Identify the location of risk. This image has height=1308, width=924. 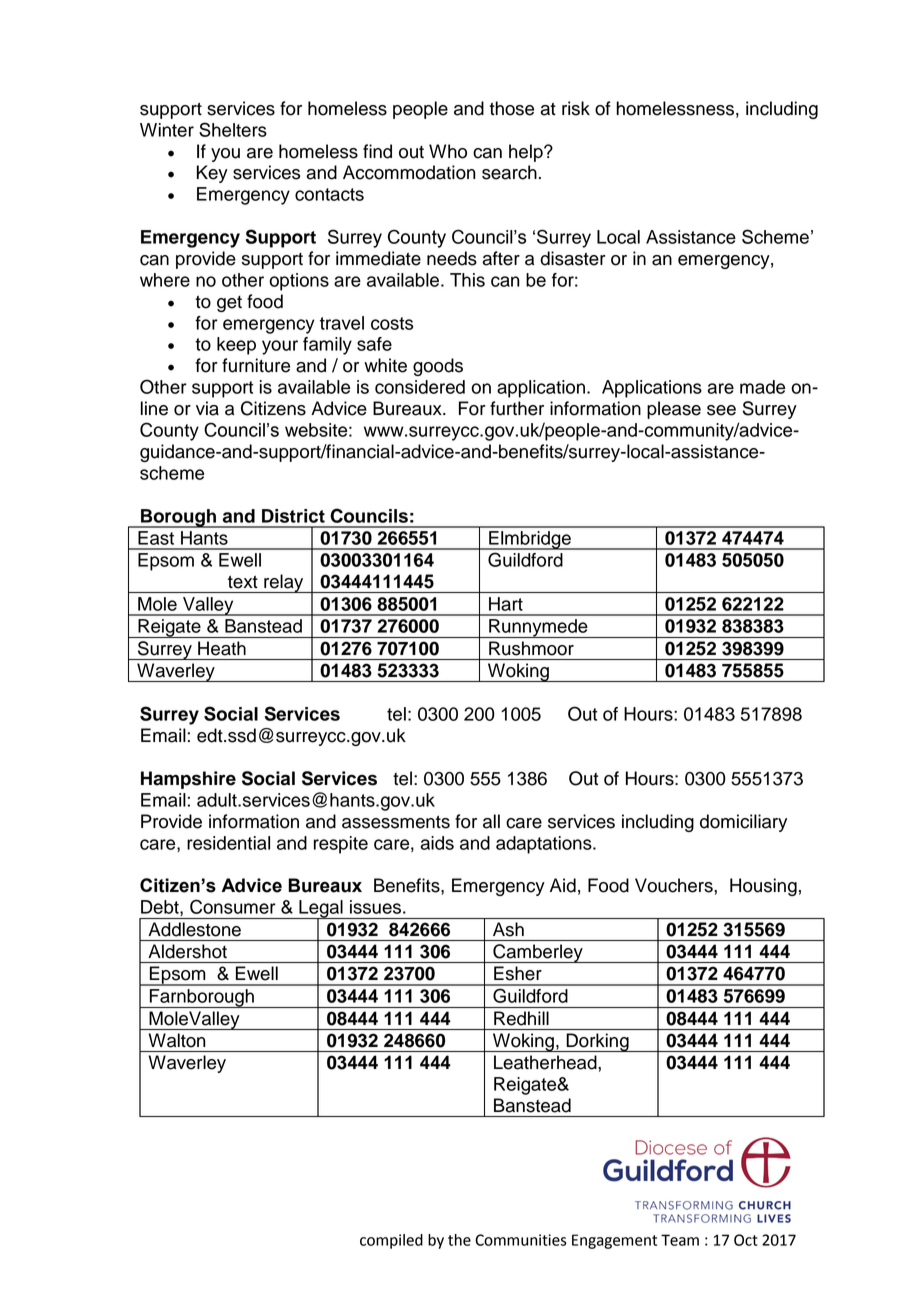
(576, 108).
